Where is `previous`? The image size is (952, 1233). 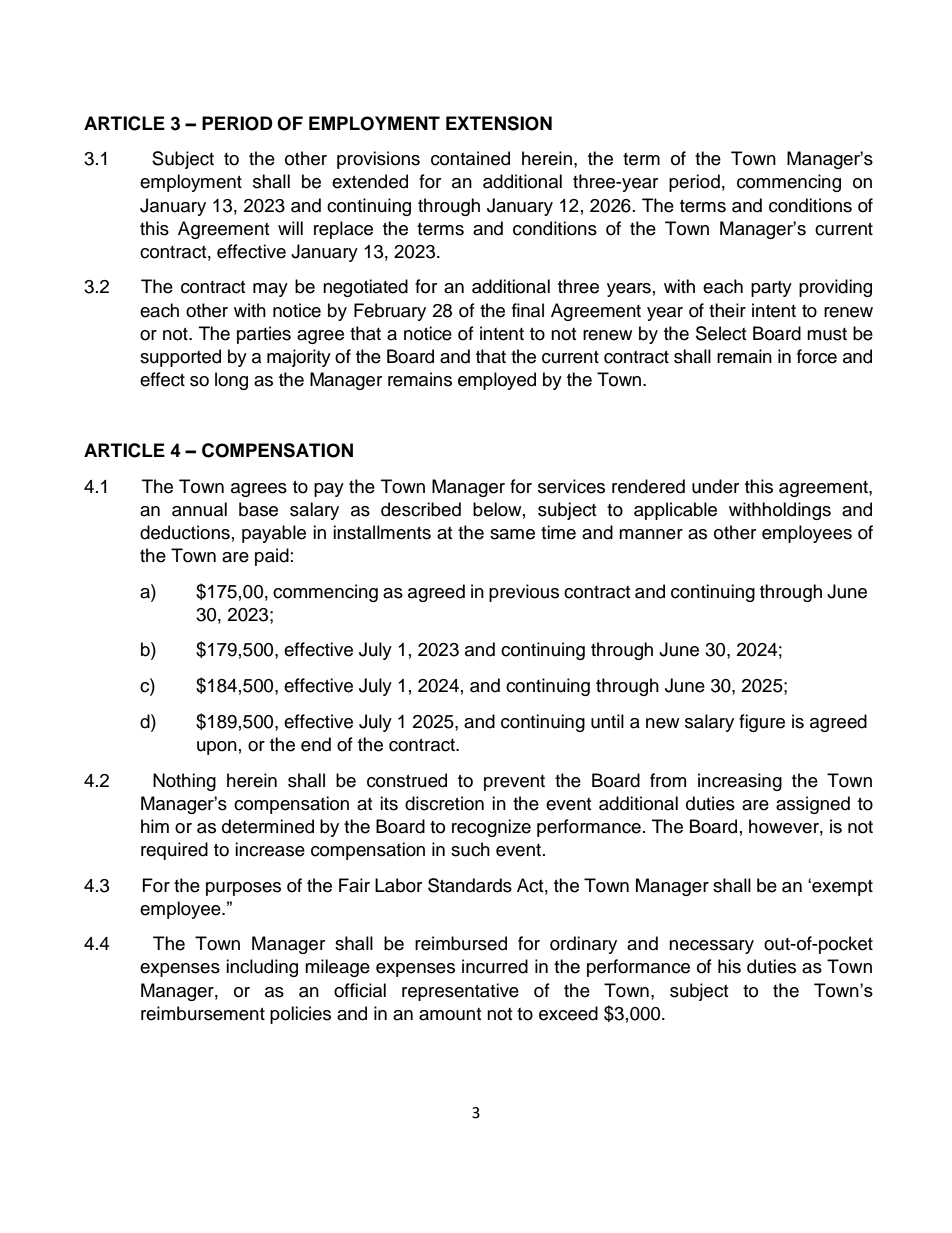 previous is located at coordinates (524, 593).
